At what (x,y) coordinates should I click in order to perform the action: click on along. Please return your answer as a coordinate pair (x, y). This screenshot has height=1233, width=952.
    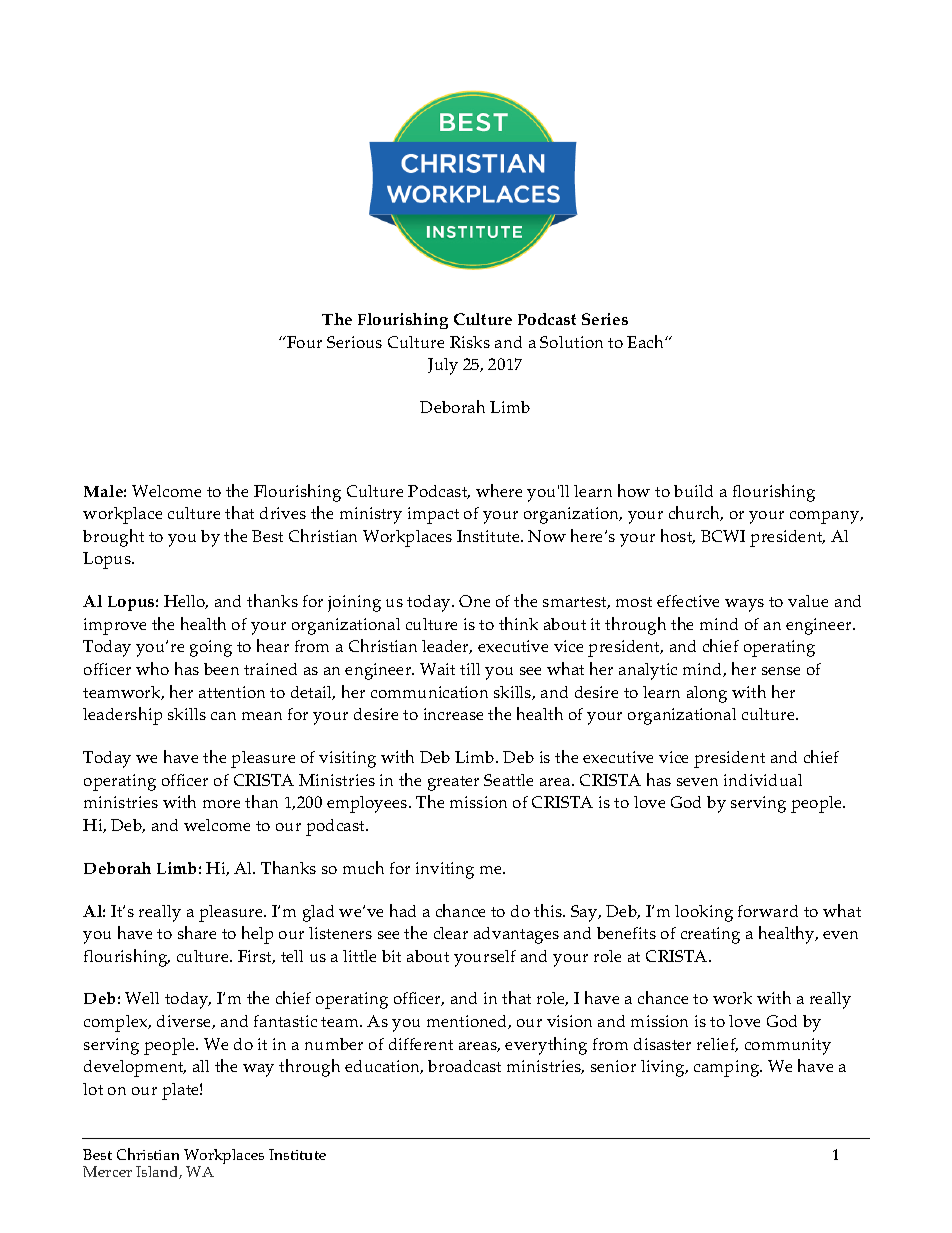
    Looking at the image, I should click on (707, 694).
